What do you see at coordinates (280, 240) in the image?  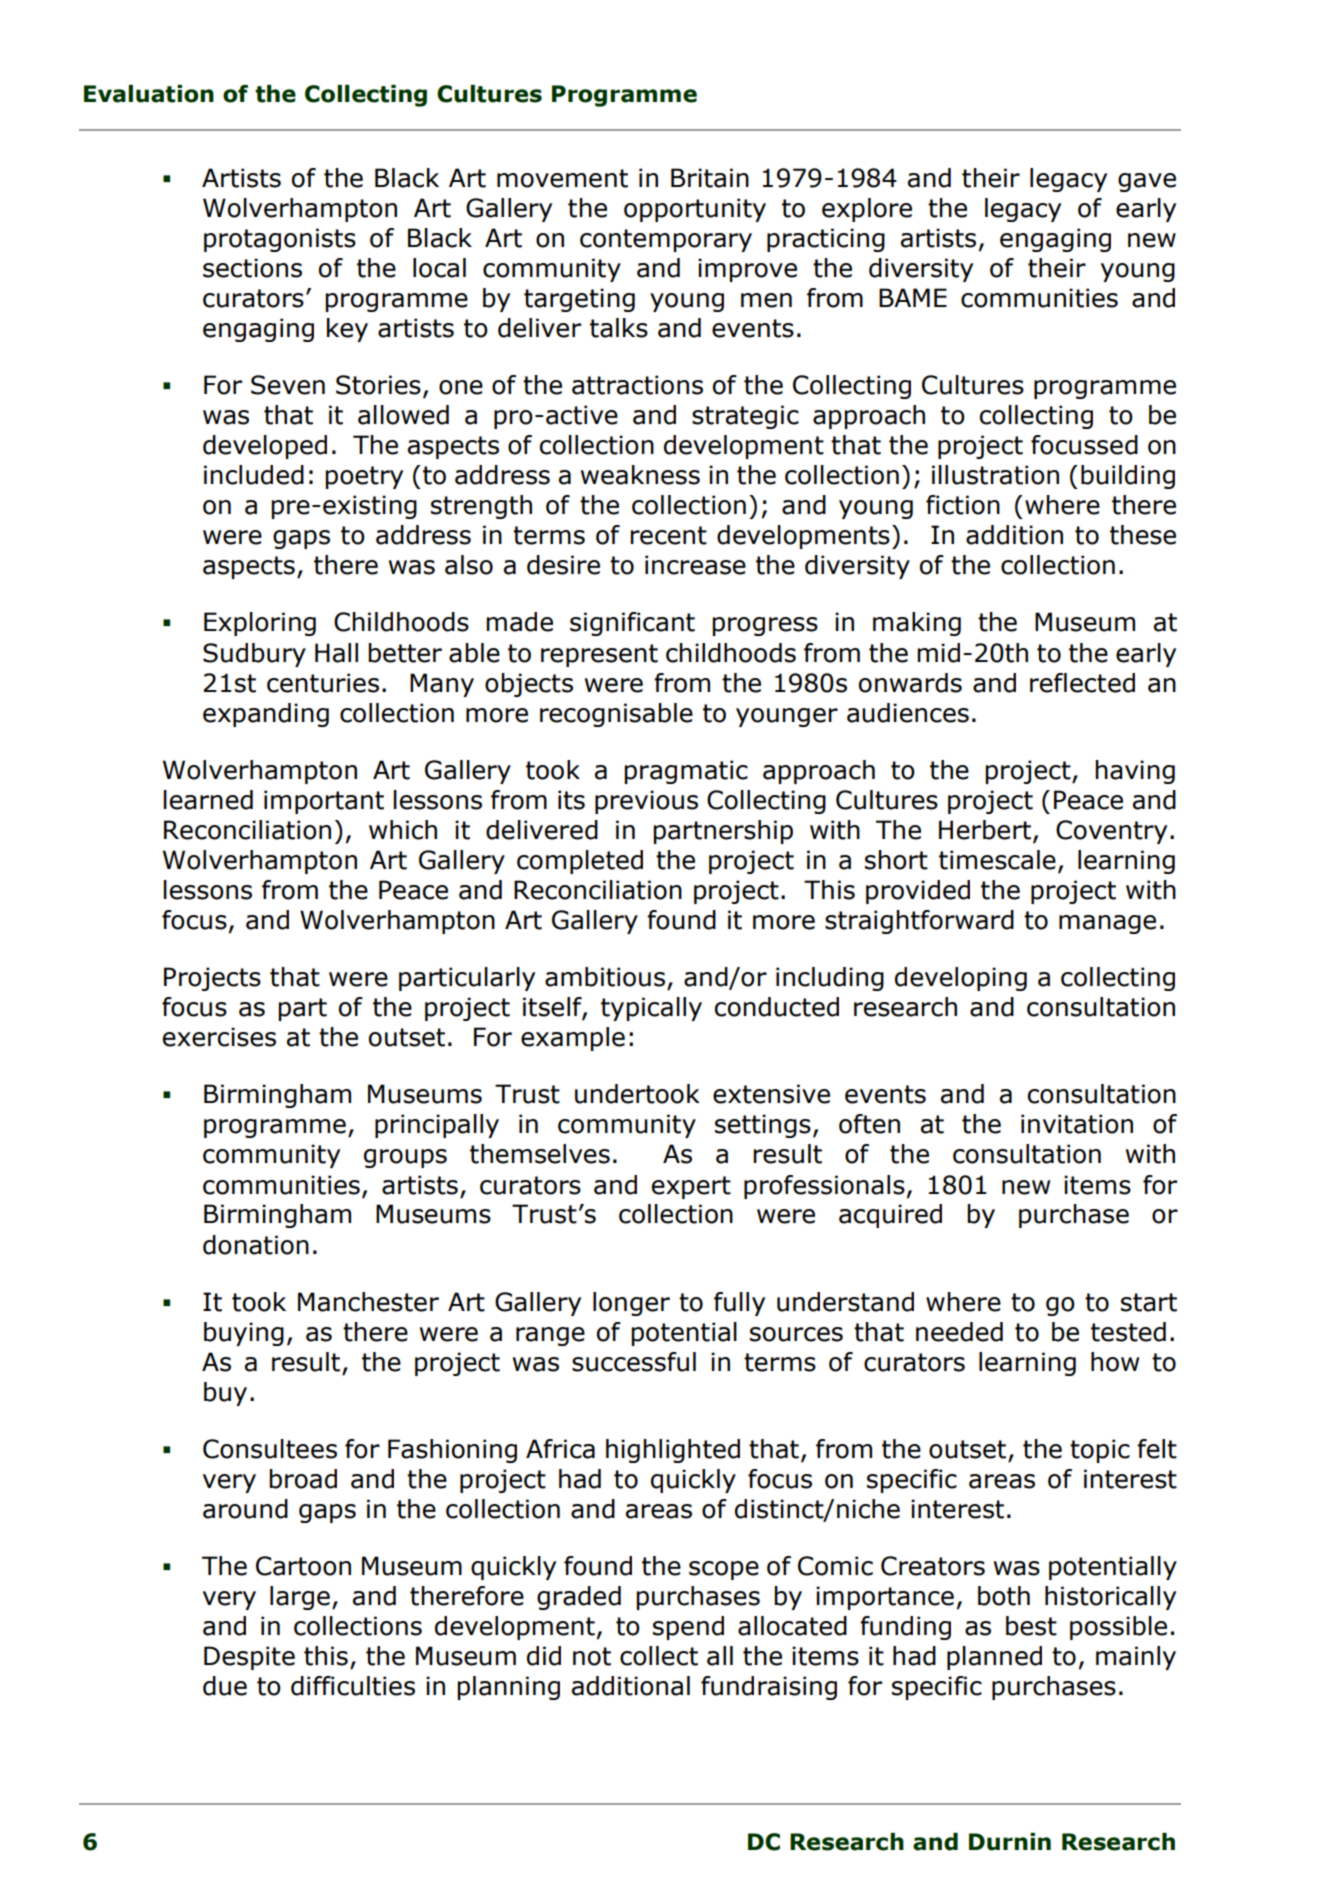 I see `protagonists` at bounding box center [280, 240].
